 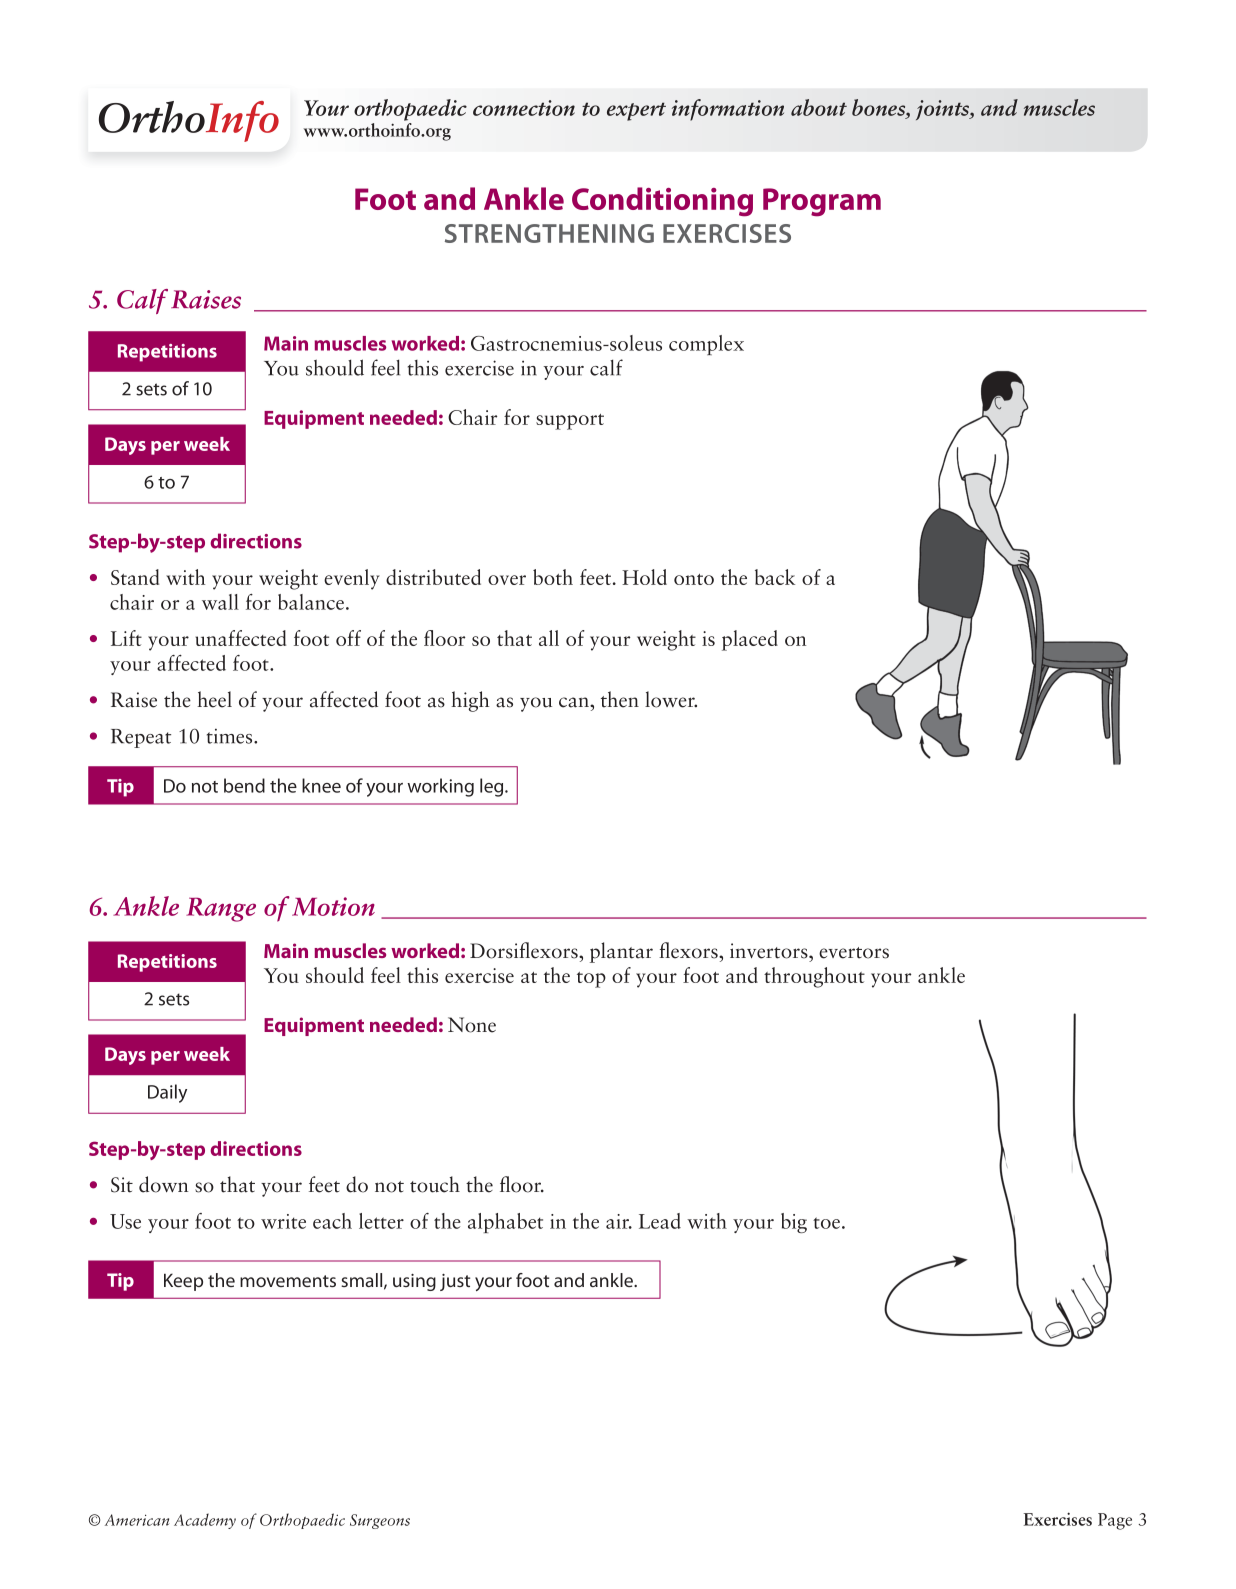 What do you see at coordinates (826, 1223) in the screenshot?
I see `toe` at bounding box center [826, 1223].
